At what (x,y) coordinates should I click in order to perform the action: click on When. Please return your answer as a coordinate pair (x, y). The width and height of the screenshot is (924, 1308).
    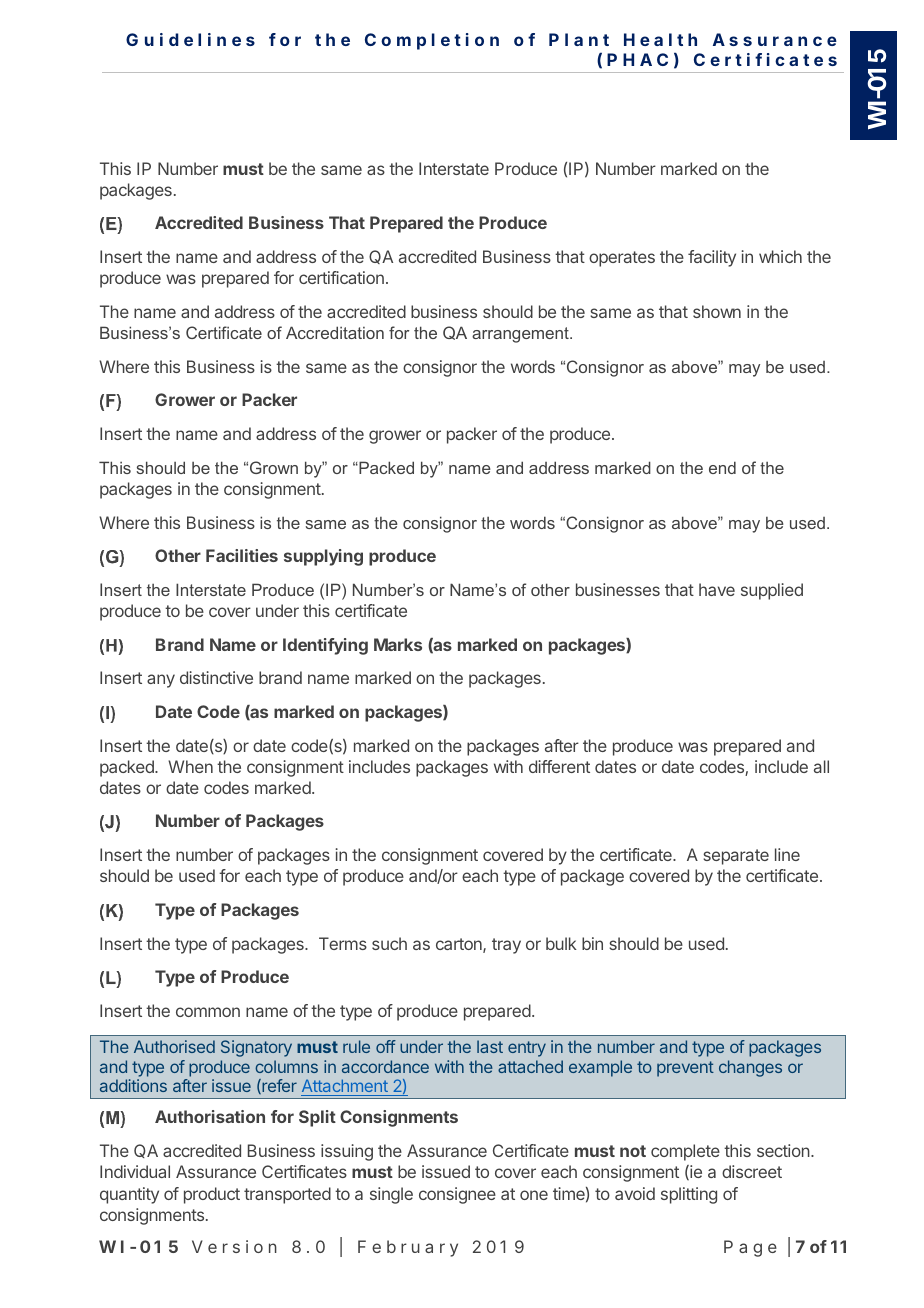
    Looking at the image, I should click on (190, 766).
